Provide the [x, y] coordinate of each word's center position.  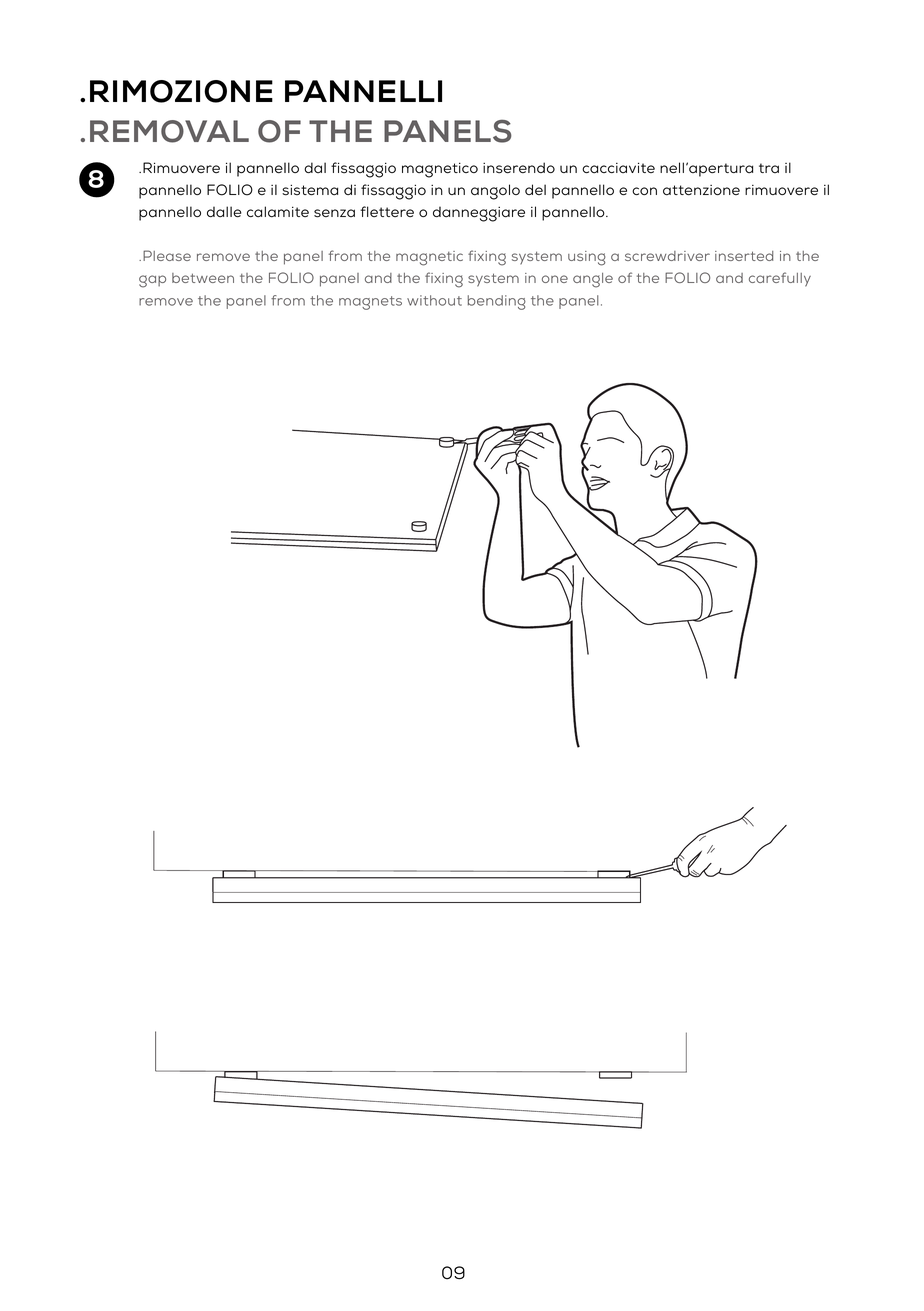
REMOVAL [169, 131]
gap [152, 281]
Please [167, 255]
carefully [780, 279]
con [644, 191]
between [203, 278]
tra [769, 168]
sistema [310, 190]
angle [593, 280]
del [535, 189]
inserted [744, 256]
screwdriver [667, 256]
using [587, 258]
